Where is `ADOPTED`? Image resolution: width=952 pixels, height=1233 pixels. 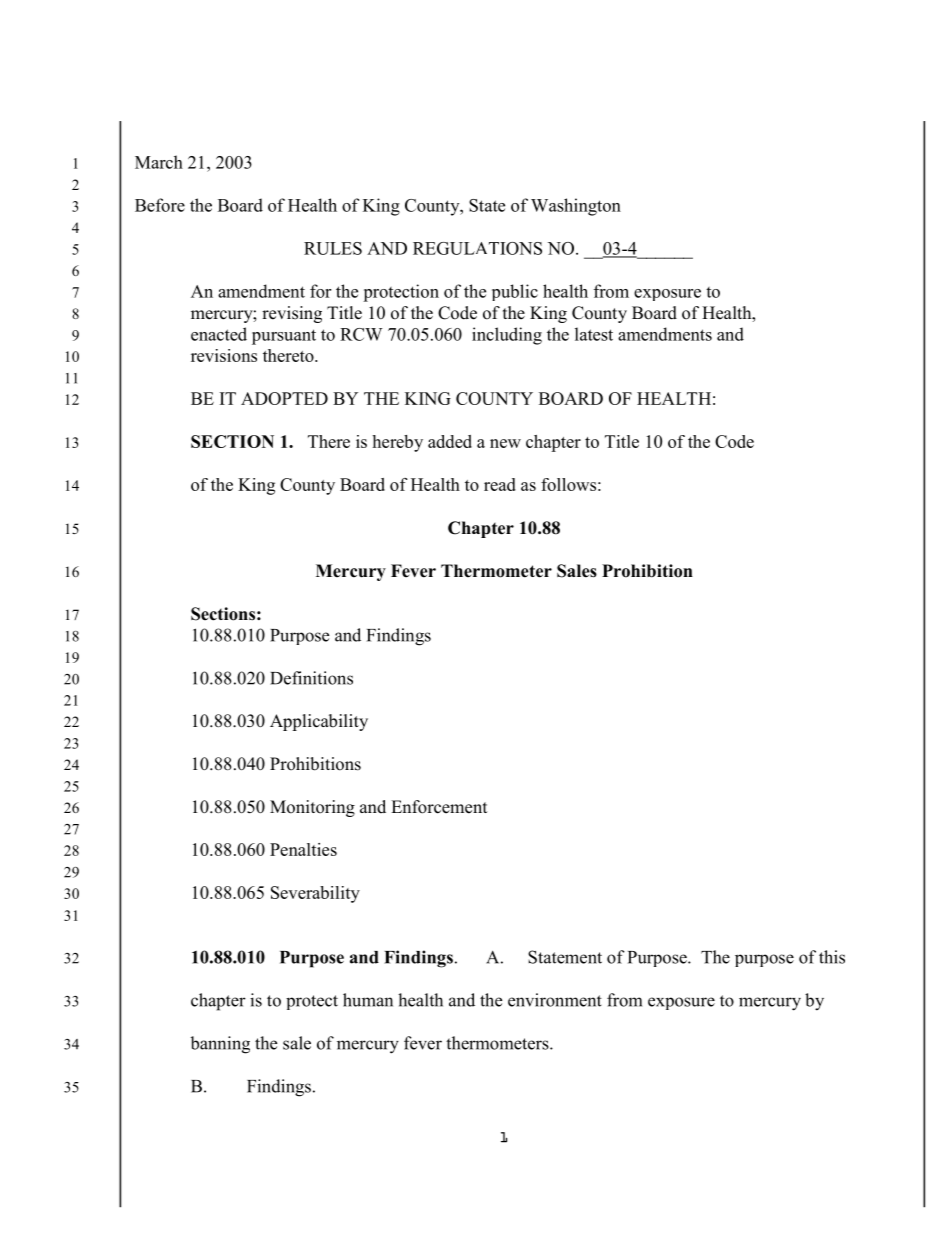 ADOPTED is located at coordinates (284, 398).
